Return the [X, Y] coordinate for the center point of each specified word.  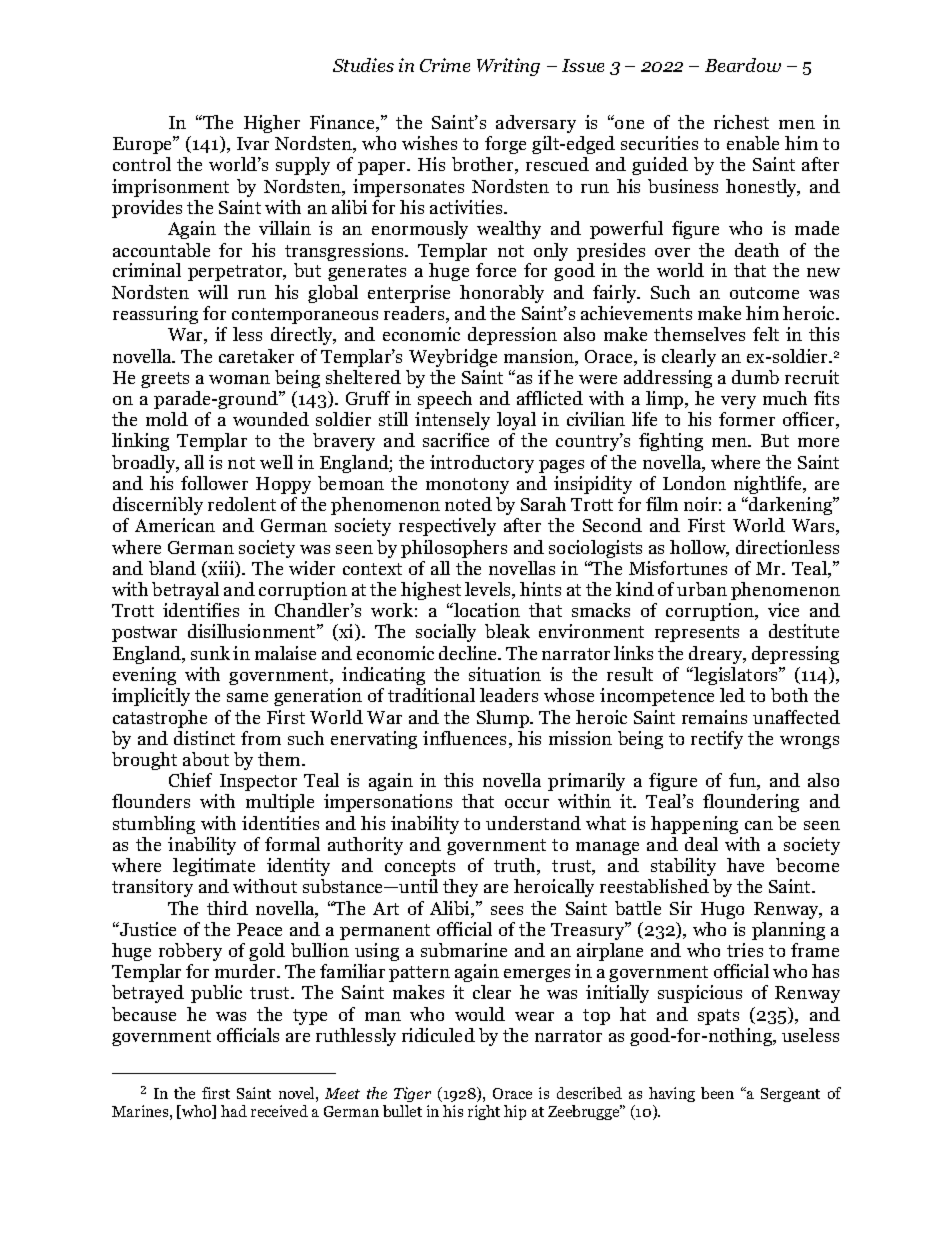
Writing [508, 67]
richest [741, 122]
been [717, 1093]
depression [512, 336]
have [745, 865]
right [484, 1112]
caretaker [256, 356]
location [486, 610]
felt [766, 334]
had [234, 1111]
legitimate [214, 867]
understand [533, 823]
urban [702, 589]
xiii [222, 569]
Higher [272, 124]
